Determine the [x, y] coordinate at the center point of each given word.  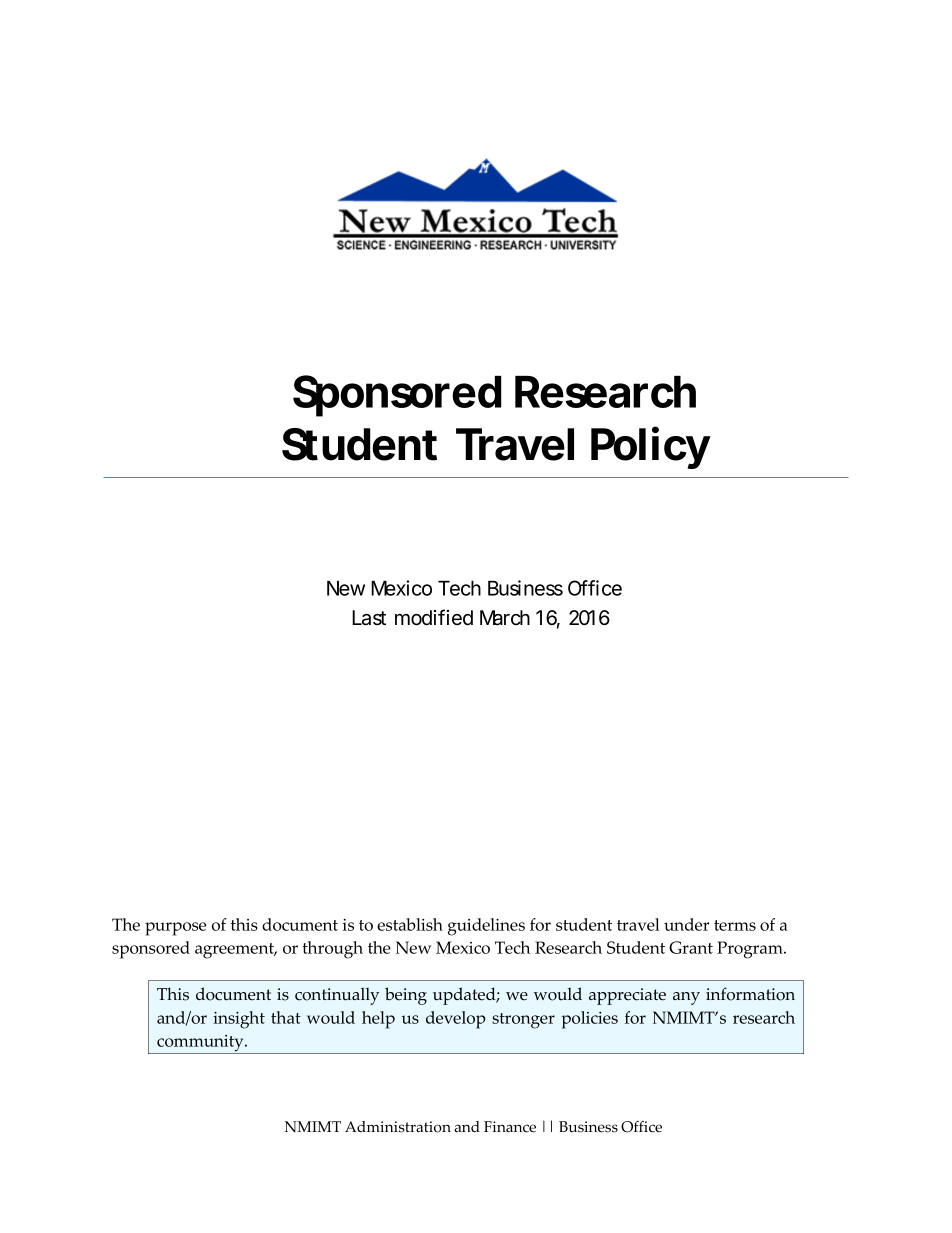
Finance [510, 1127]
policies [589, 1020]
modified [434, 617]
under [686, 924]
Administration [398, 1127]
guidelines [486, 927]
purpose [175, 929]
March [505, 618]
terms [735, 925]
